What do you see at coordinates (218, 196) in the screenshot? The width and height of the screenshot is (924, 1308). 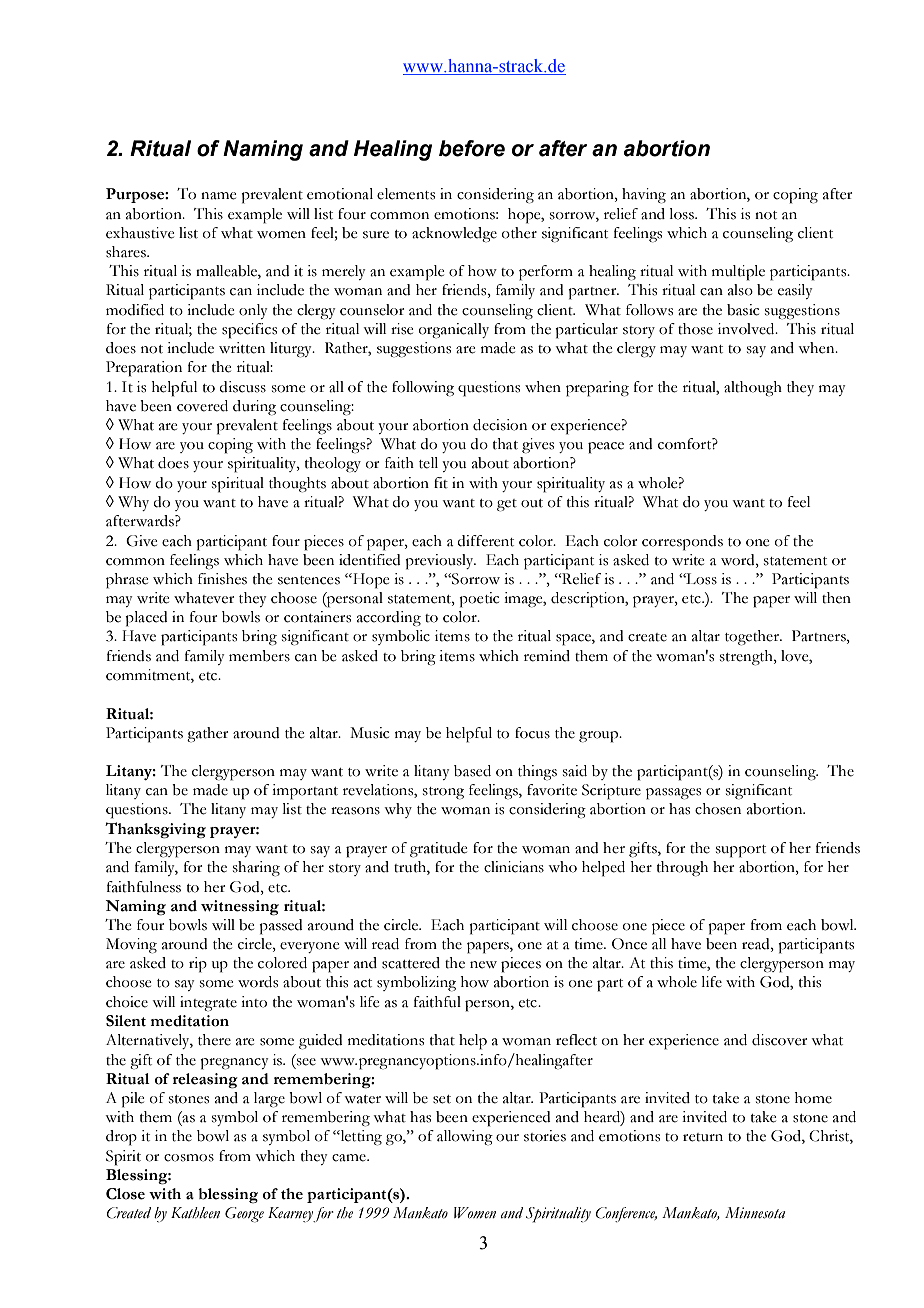 I see `name` at bounding box center [218, 196].
